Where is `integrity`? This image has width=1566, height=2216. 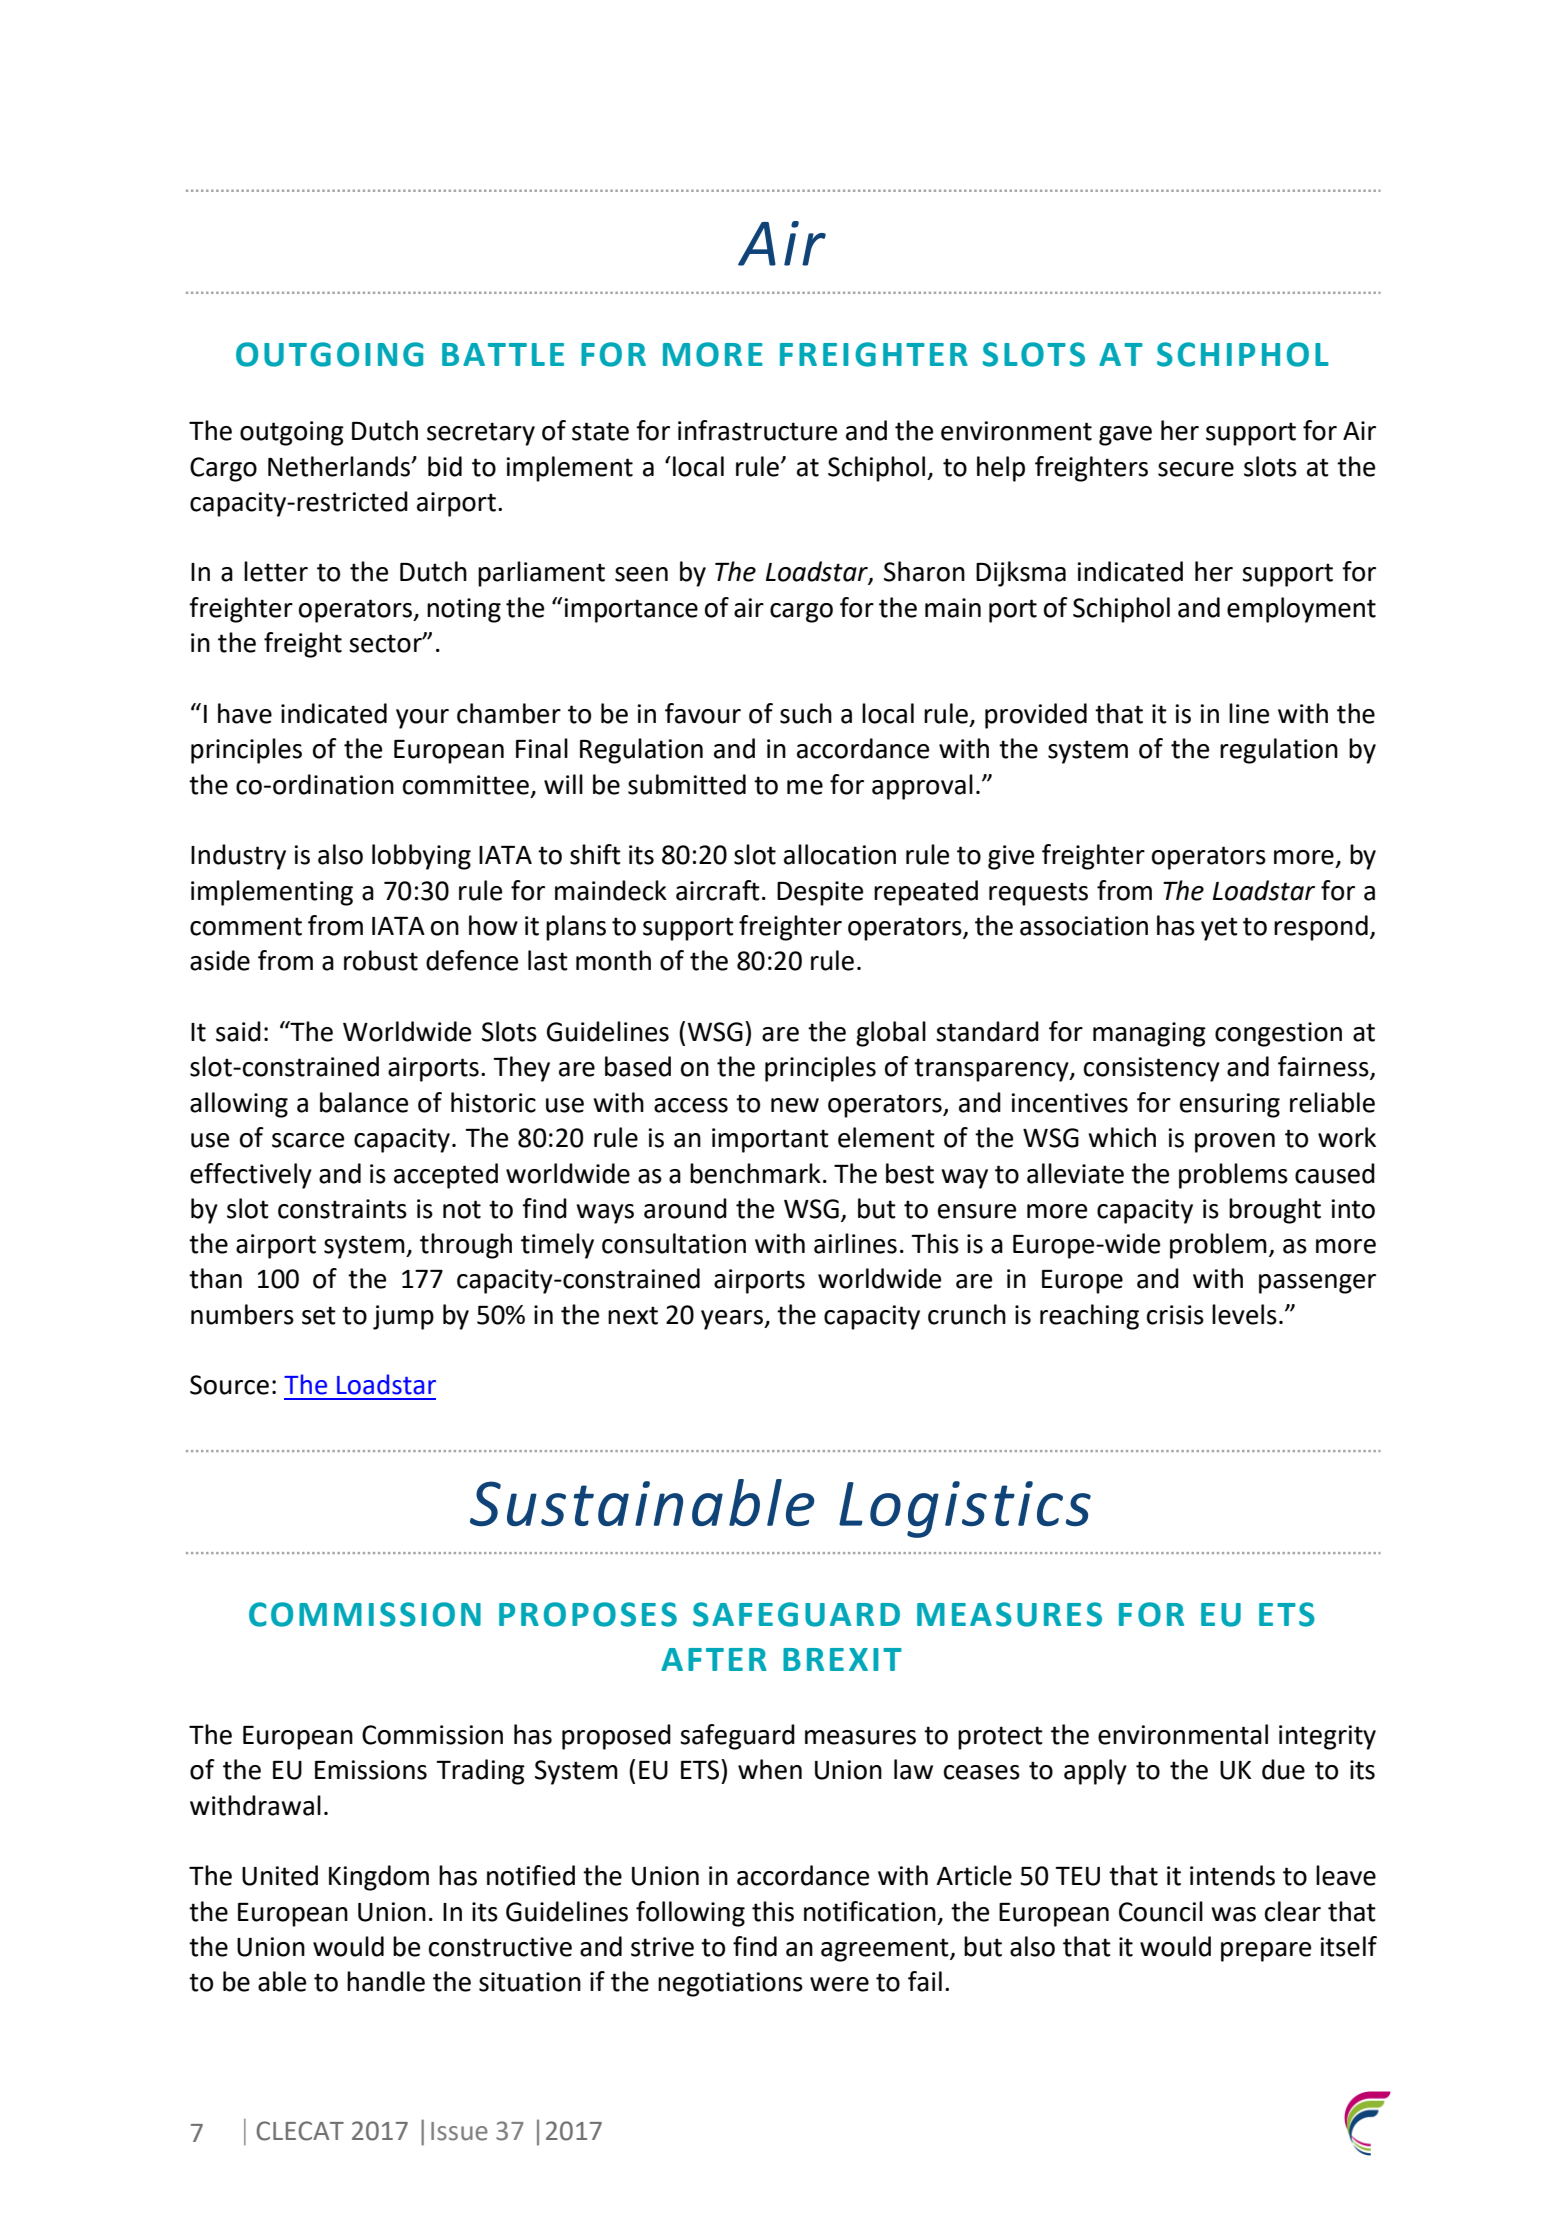
integrity is located at coordinates (1327, 1737).
